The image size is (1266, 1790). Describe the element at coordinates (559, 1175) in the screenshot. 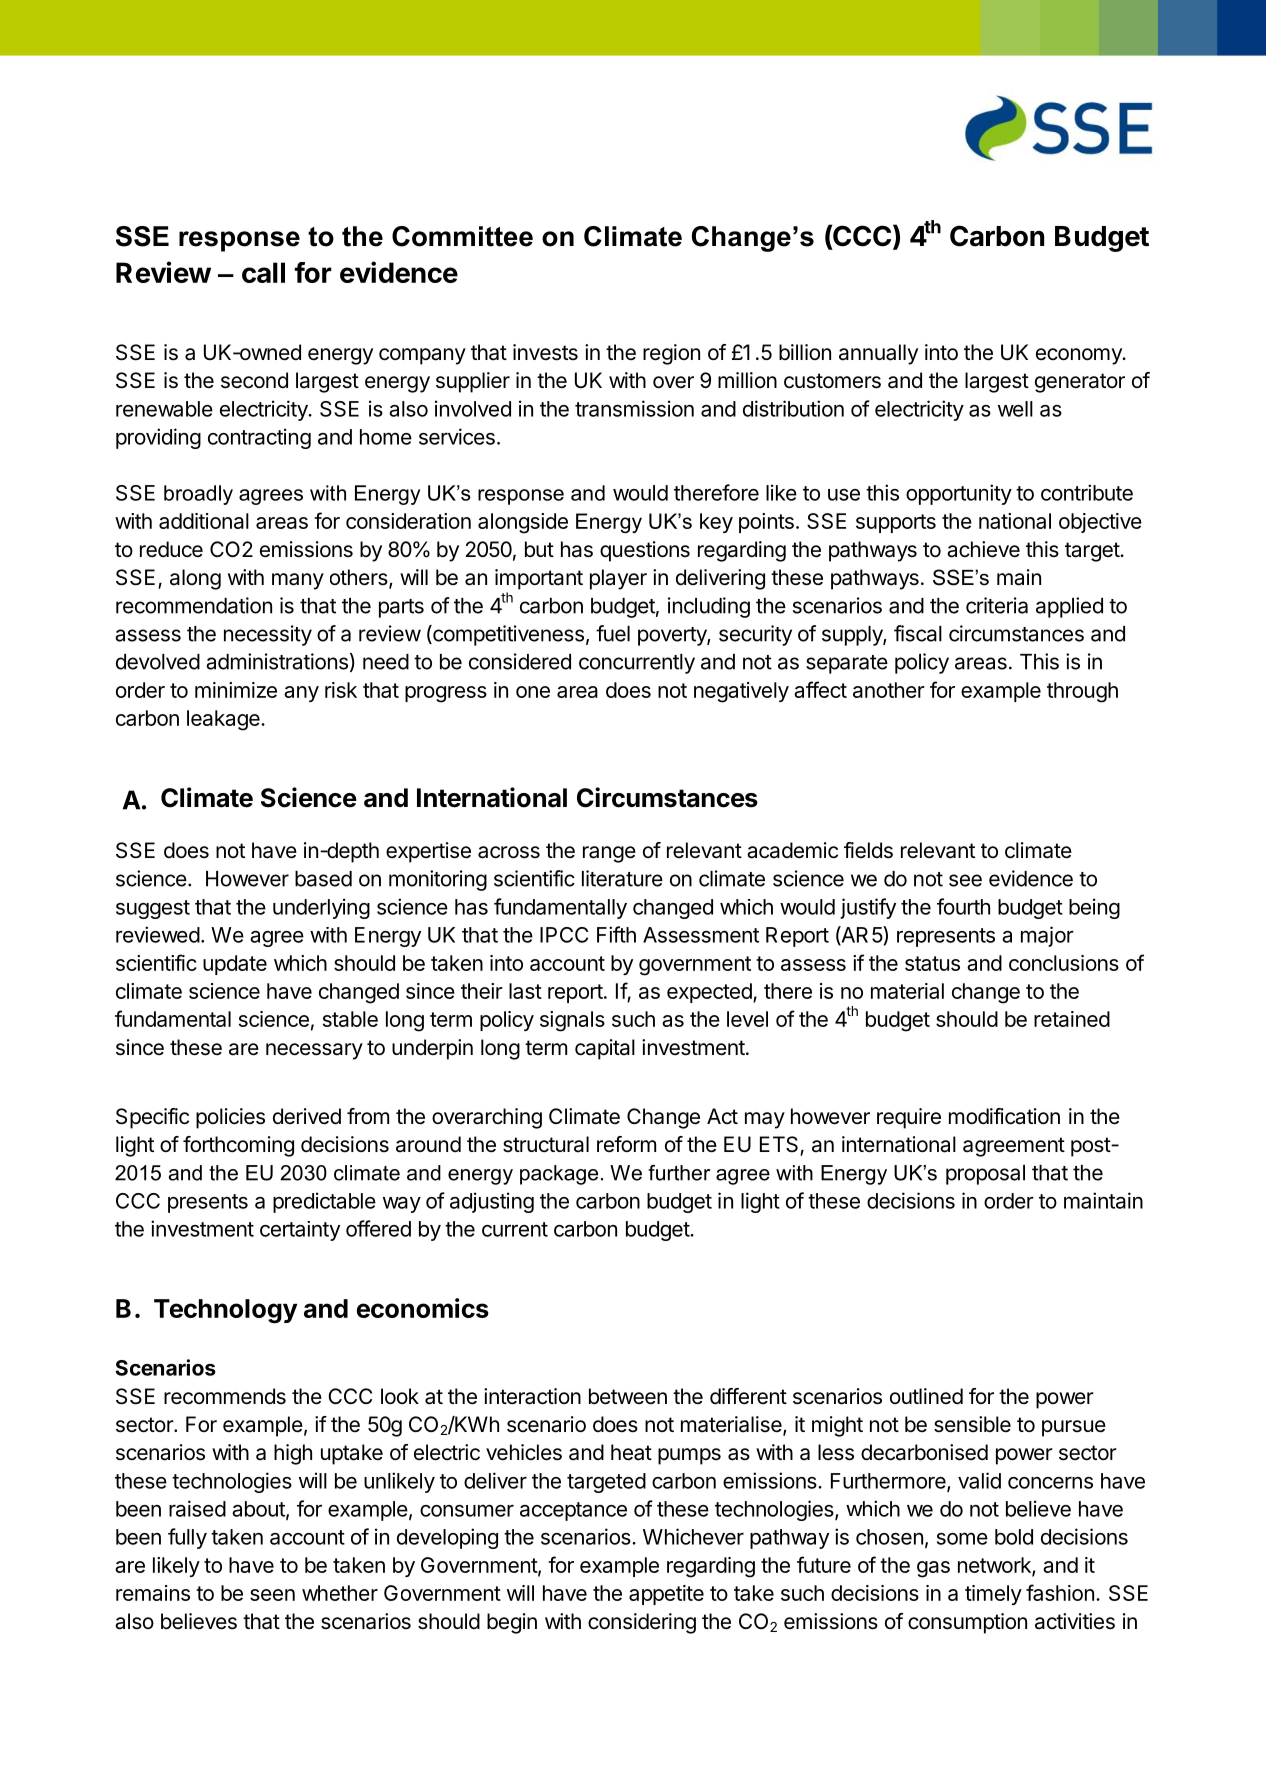

I see `package` at that location.
